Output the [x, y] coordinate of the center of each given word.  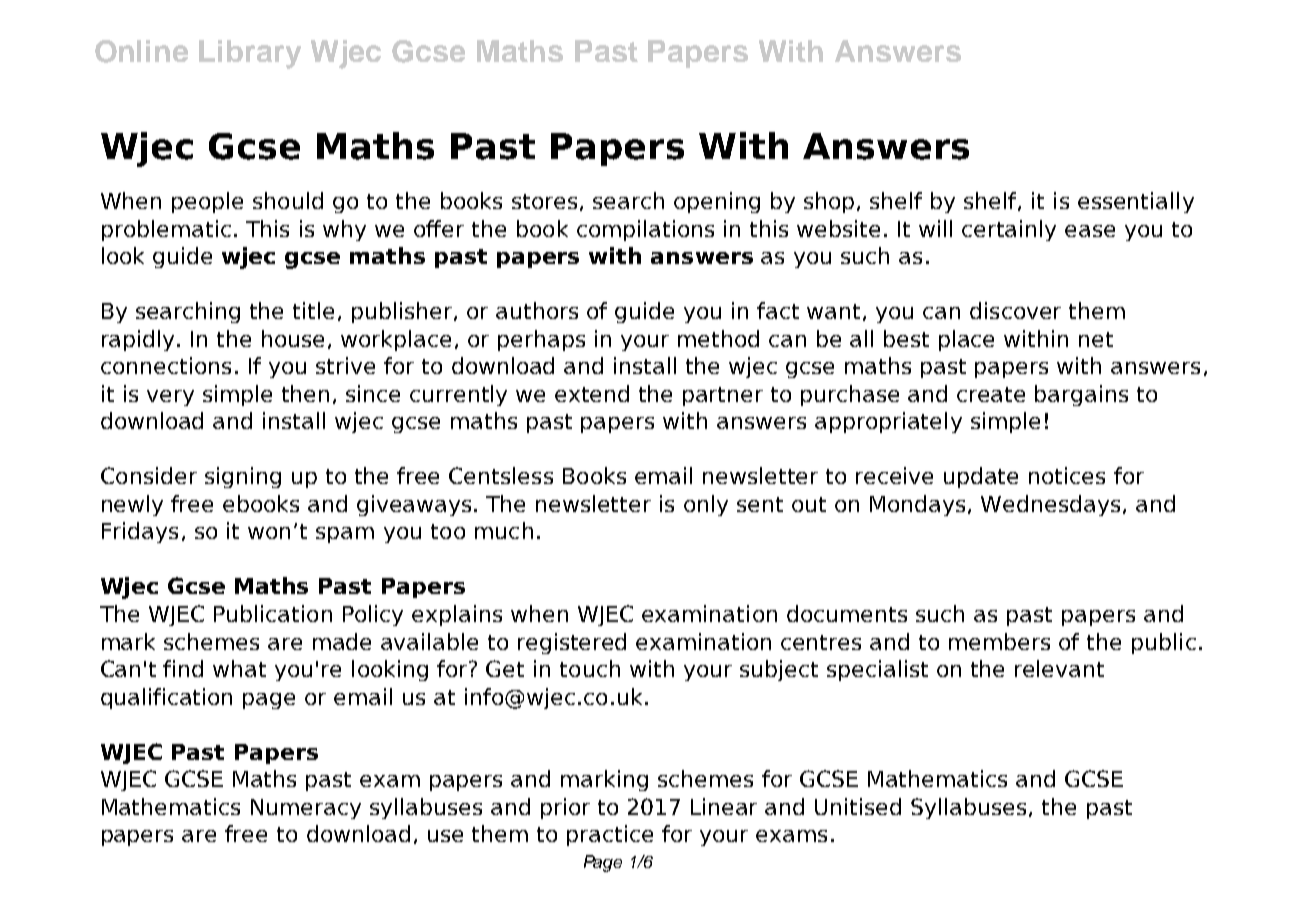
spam [345, 535]
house [293, 338]
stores [544, 201]
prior [565, 808]
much [504, 530]
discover [1015, 310]
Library [250, 54]
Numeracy [306, 809]
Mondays [919, 505]
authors [537, 310]
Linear [724, 806]
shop [829, 202]
